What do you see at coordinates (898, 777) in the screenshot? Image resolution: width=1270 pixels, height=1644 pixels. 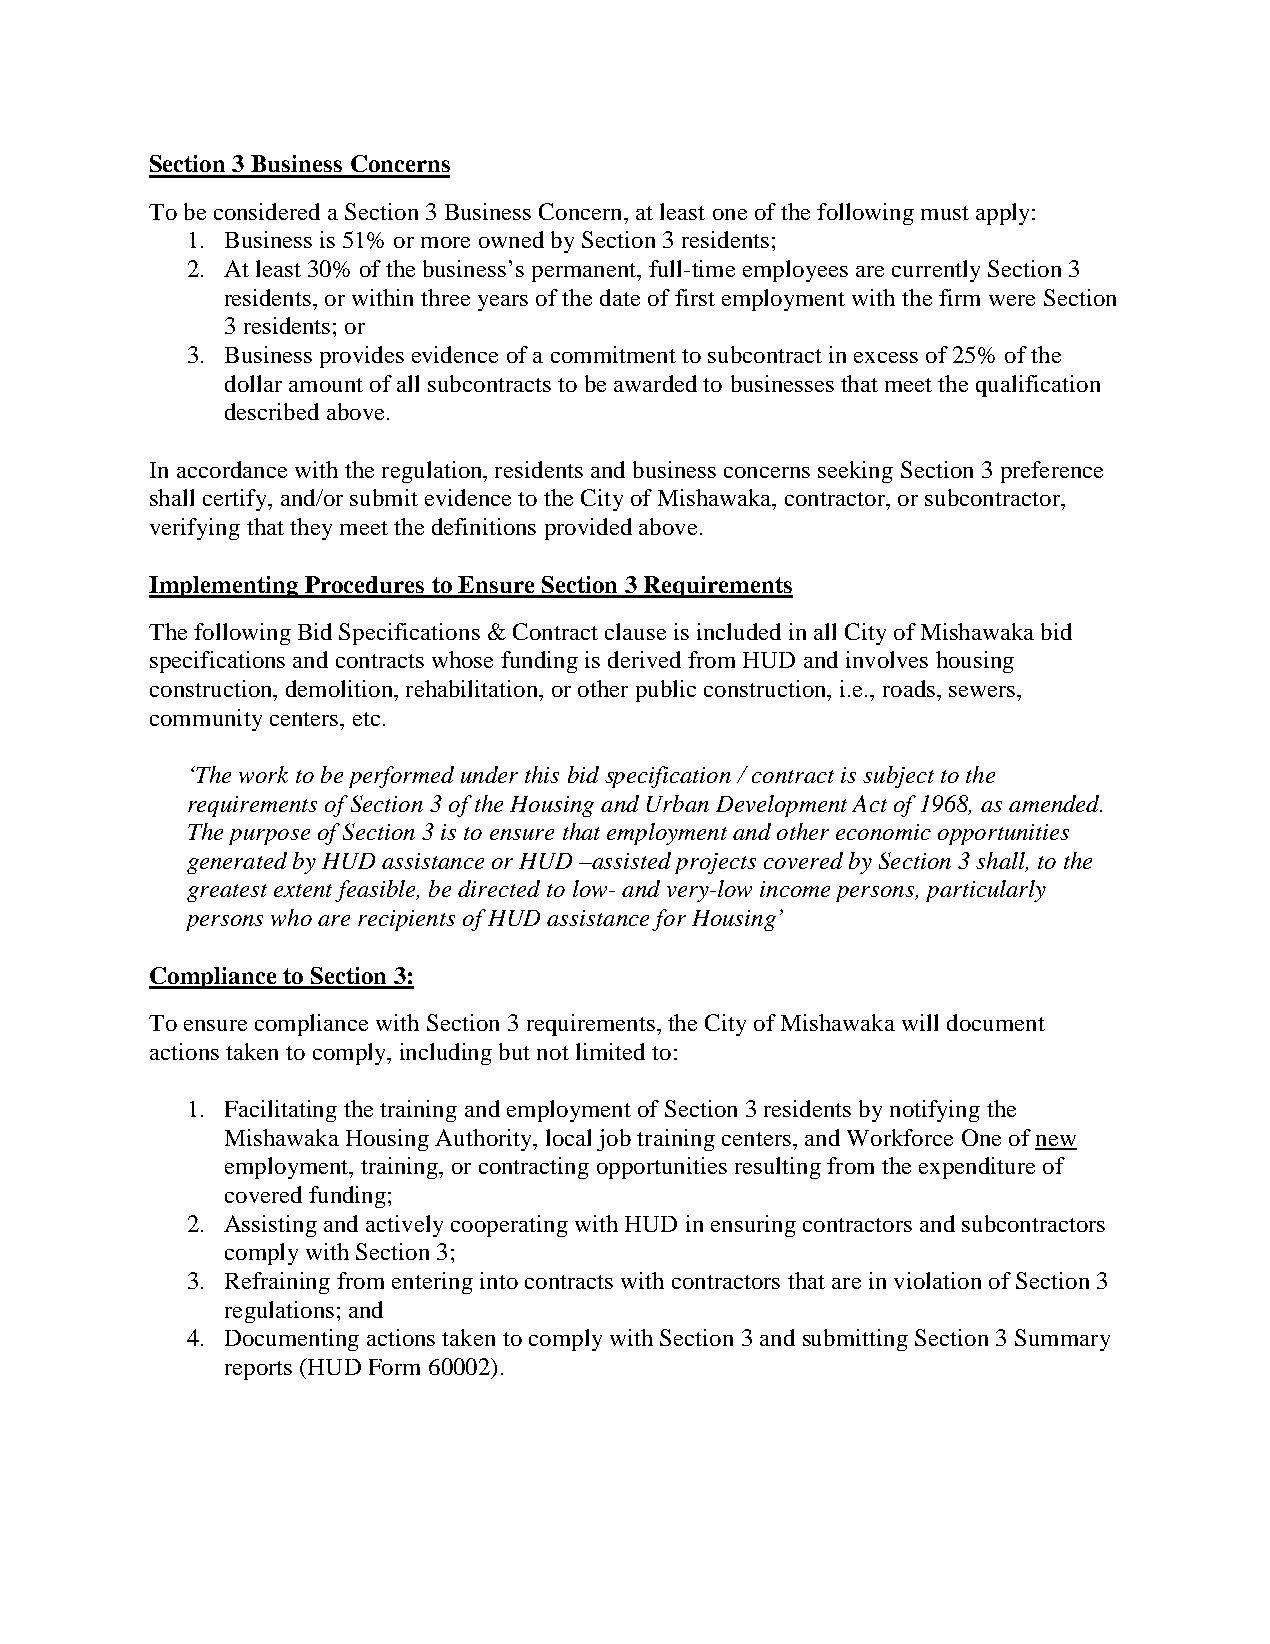 I see `subject` at bounding box center [898, 777].
